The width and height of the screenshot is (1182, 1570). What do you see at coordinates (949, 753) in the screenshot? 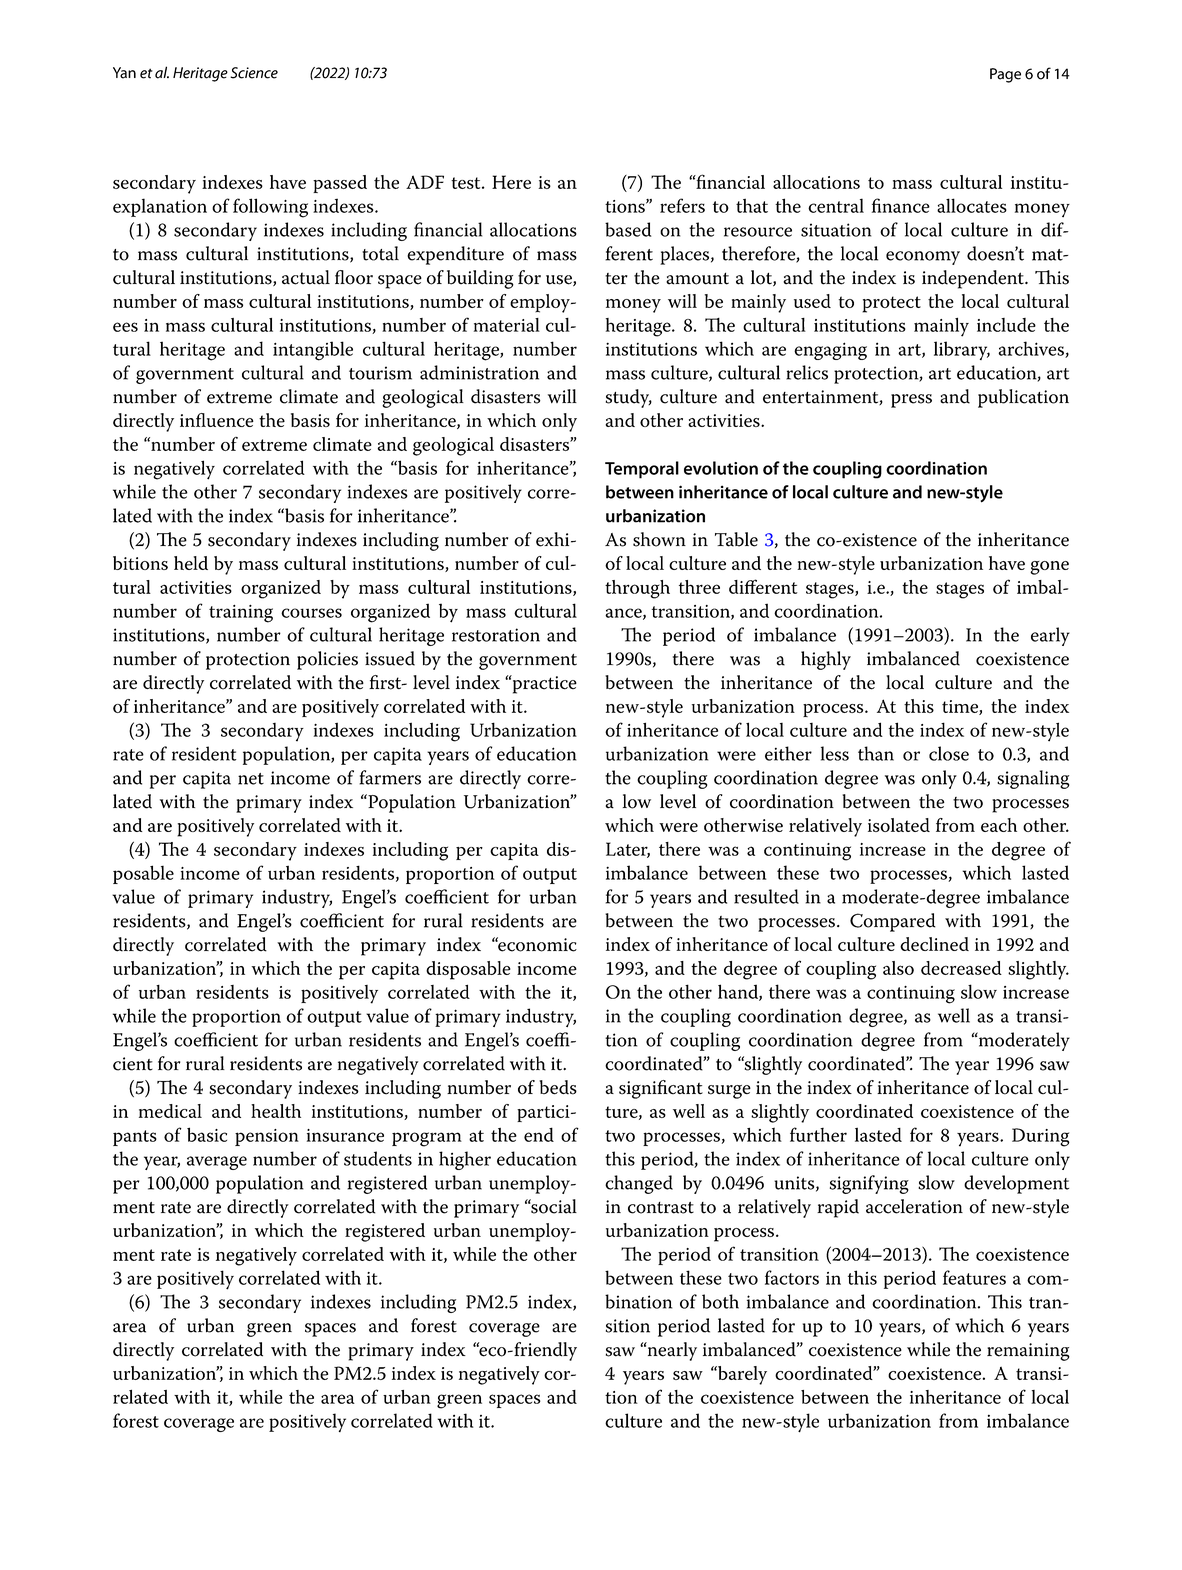
I see `close` at bounding box center [949, 753].
